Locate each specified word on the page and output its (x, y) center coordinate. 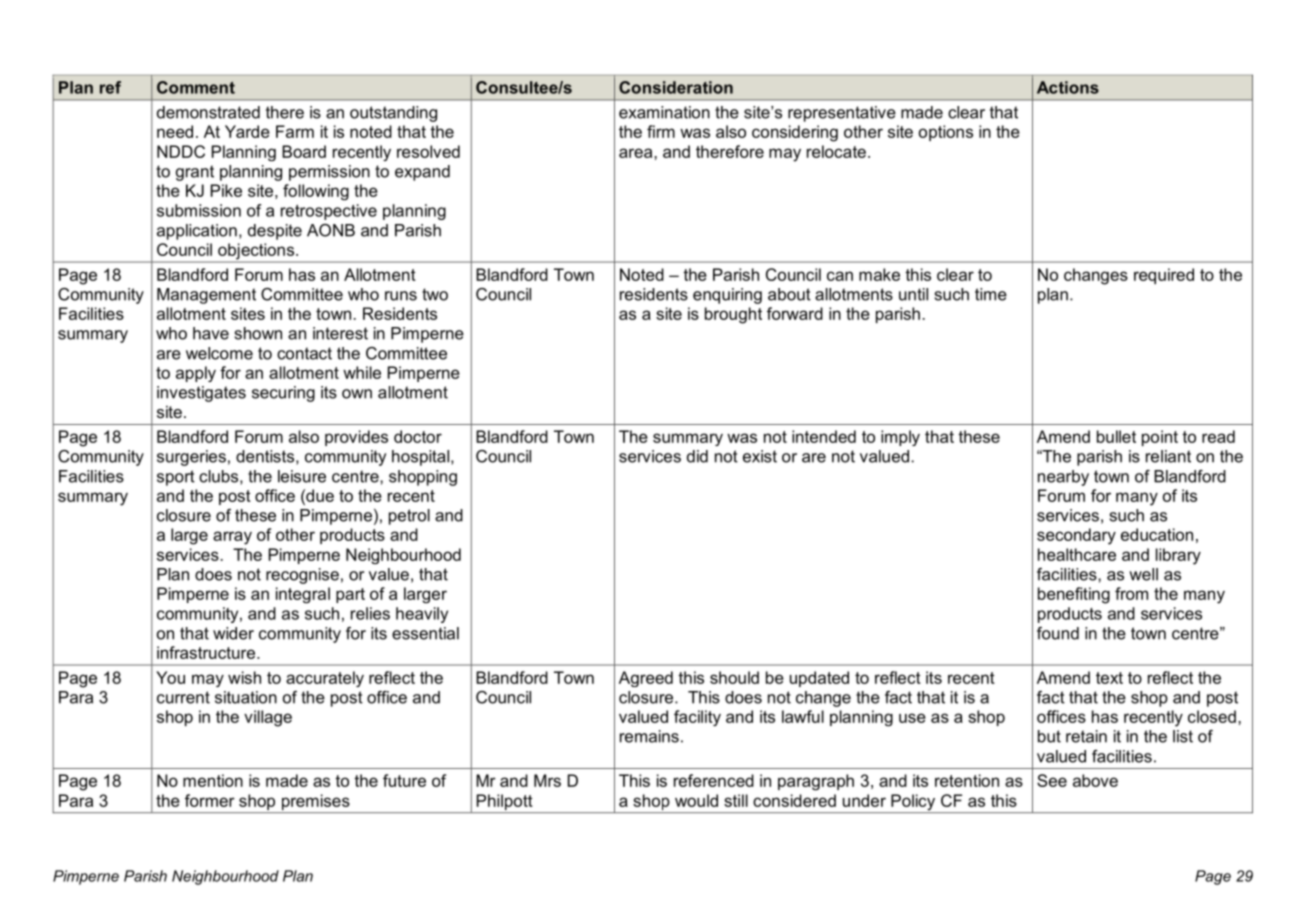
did (697, 456)
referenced (714, 780)
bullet (1116, 436)
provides (356, 438)
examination (664, 112)
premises (316, 802)
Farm (295, 131)
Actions (1068, 87)
